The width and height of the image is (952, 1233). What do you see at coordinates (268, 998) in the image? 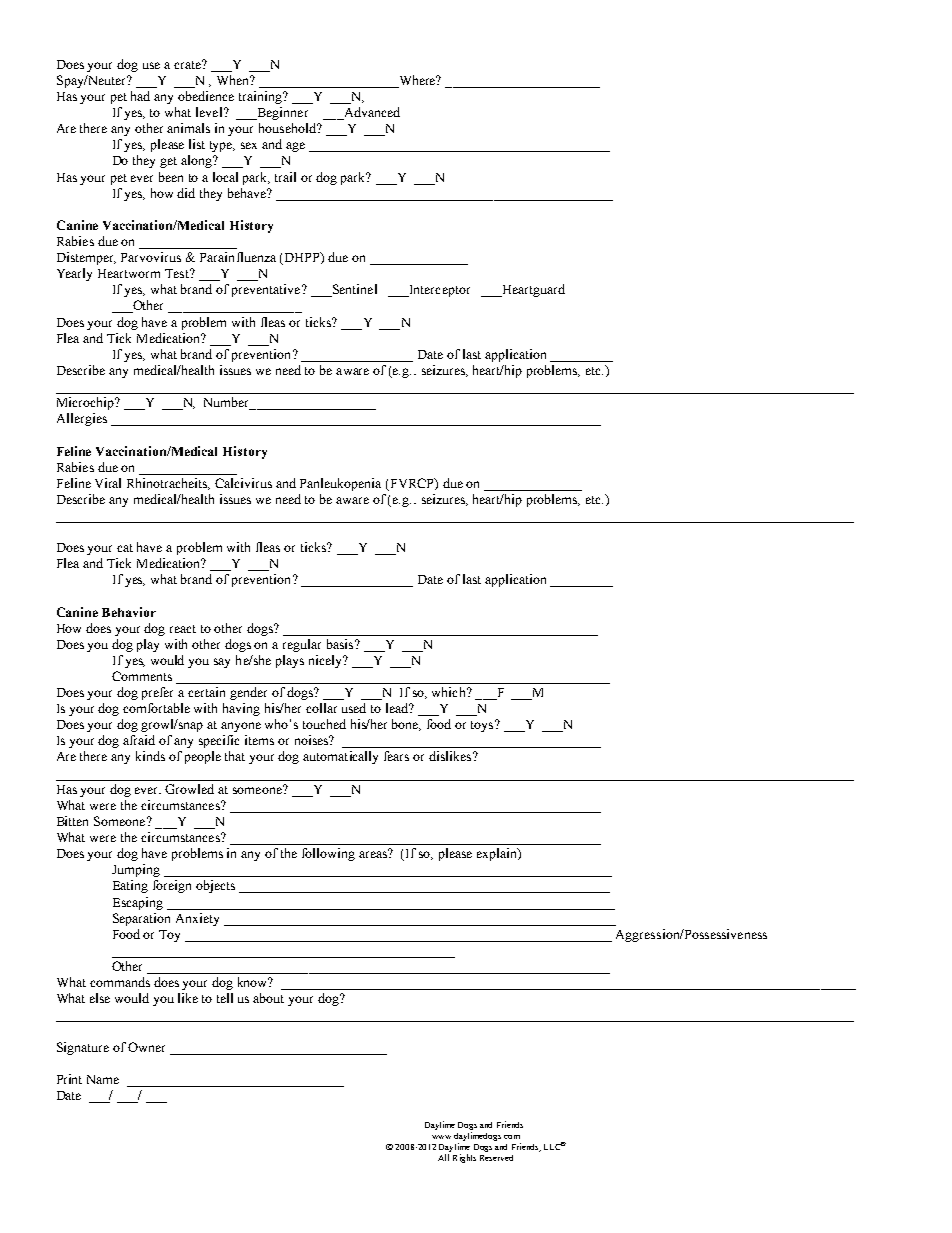
I see `about` at bounding box center [268, 998].
